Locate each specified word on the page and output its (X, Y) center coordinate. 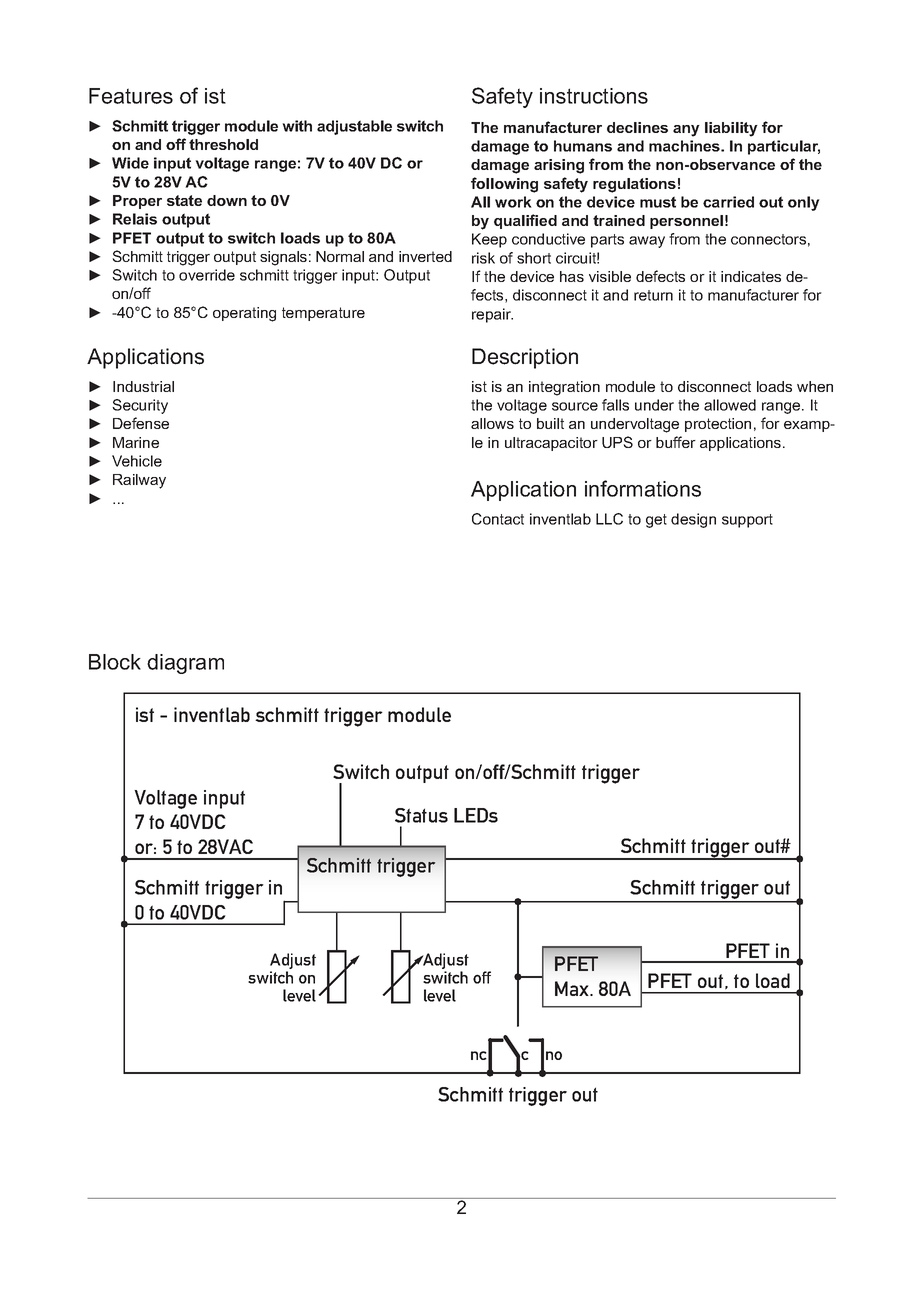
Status (421, 815)
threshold (223, 144)
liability (731, 129)
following (504, 185)
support (747, 521)
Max (573, 988)
